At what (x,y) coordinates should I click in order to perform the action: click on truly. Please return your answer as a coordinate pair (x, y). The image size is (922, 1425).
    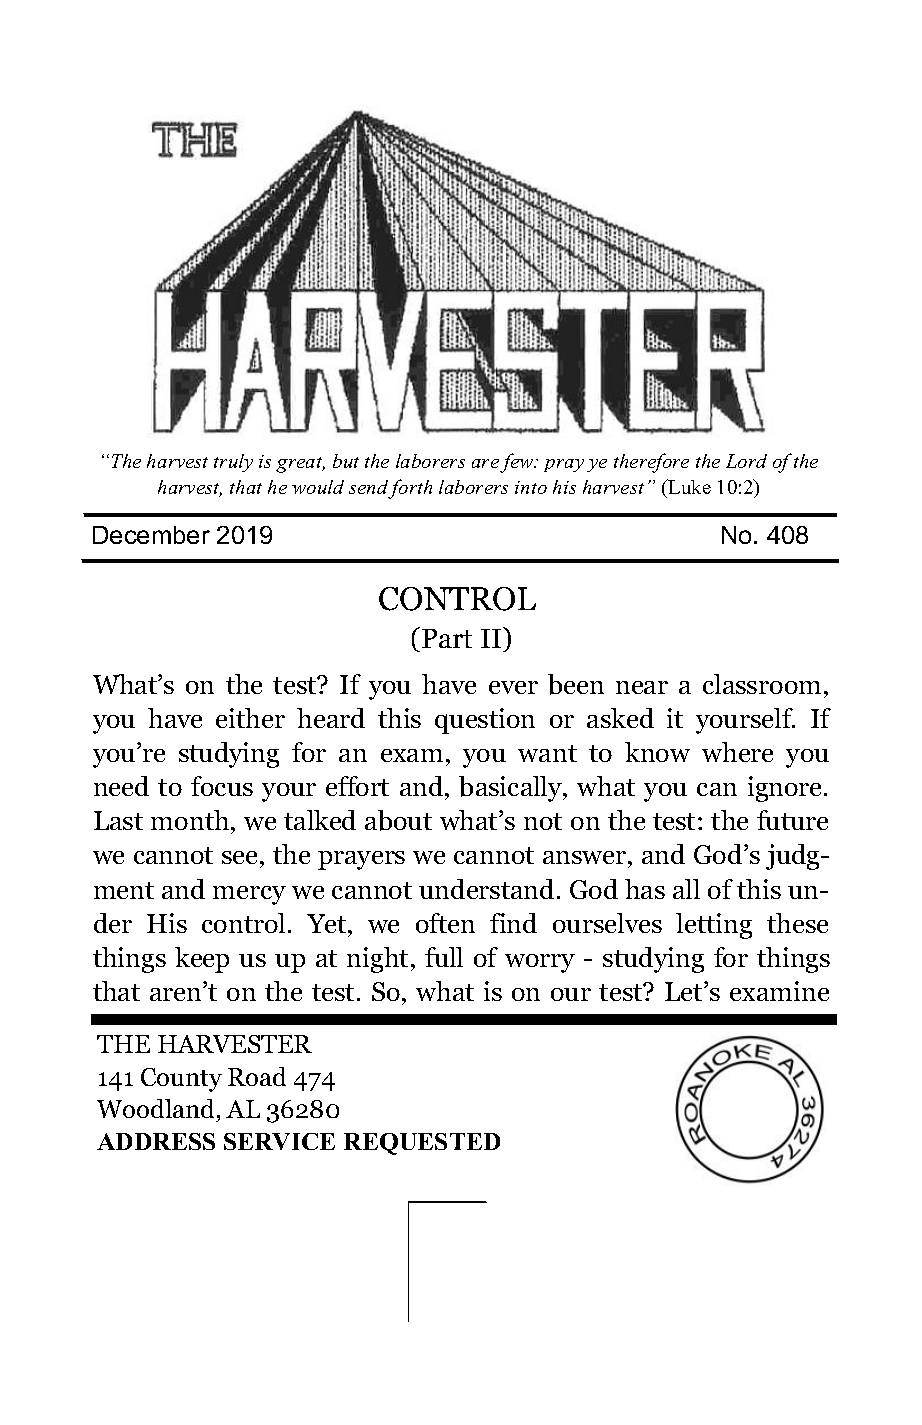
    Looking at the image, I should click on (233, 463).
